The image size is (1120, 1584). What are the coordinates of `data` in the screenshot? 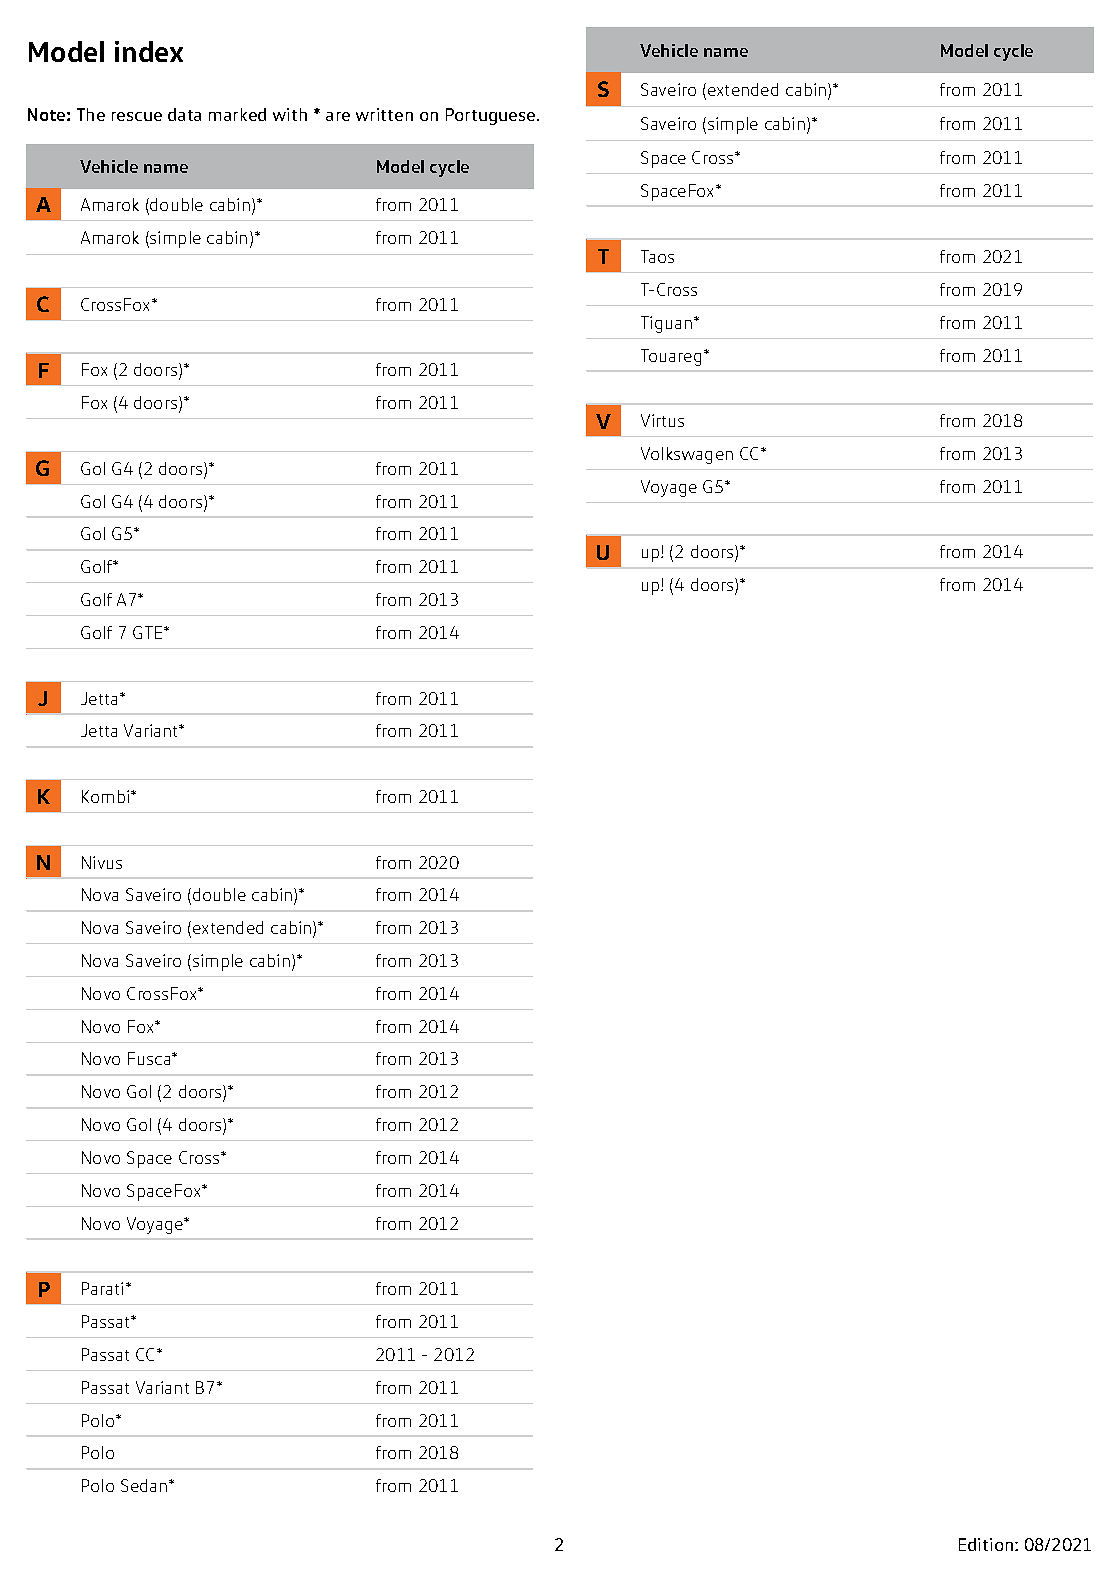 It's located at (184, 114).
